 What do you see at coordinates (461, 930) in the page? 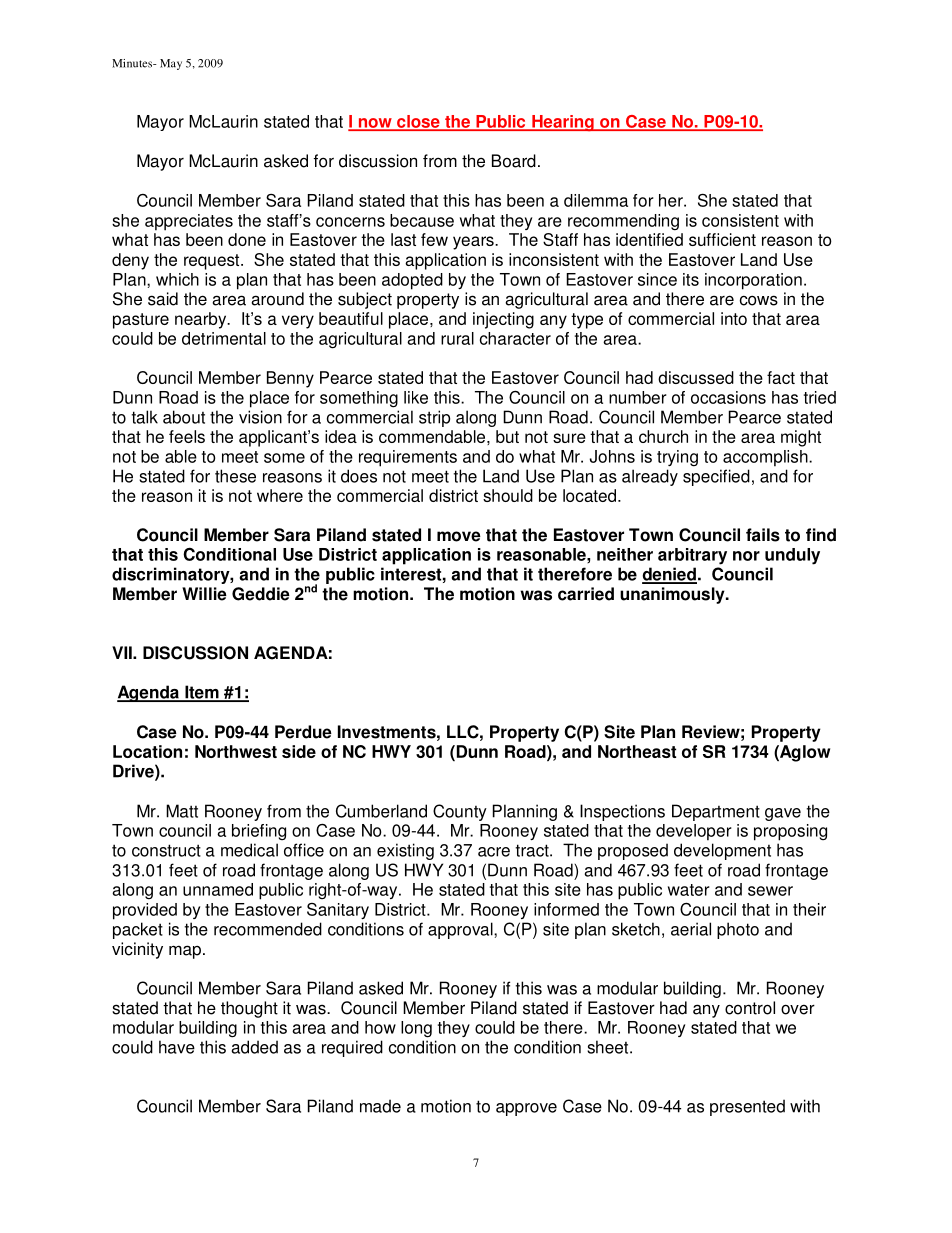
I see `approval` at bounding box center [461, 930].
